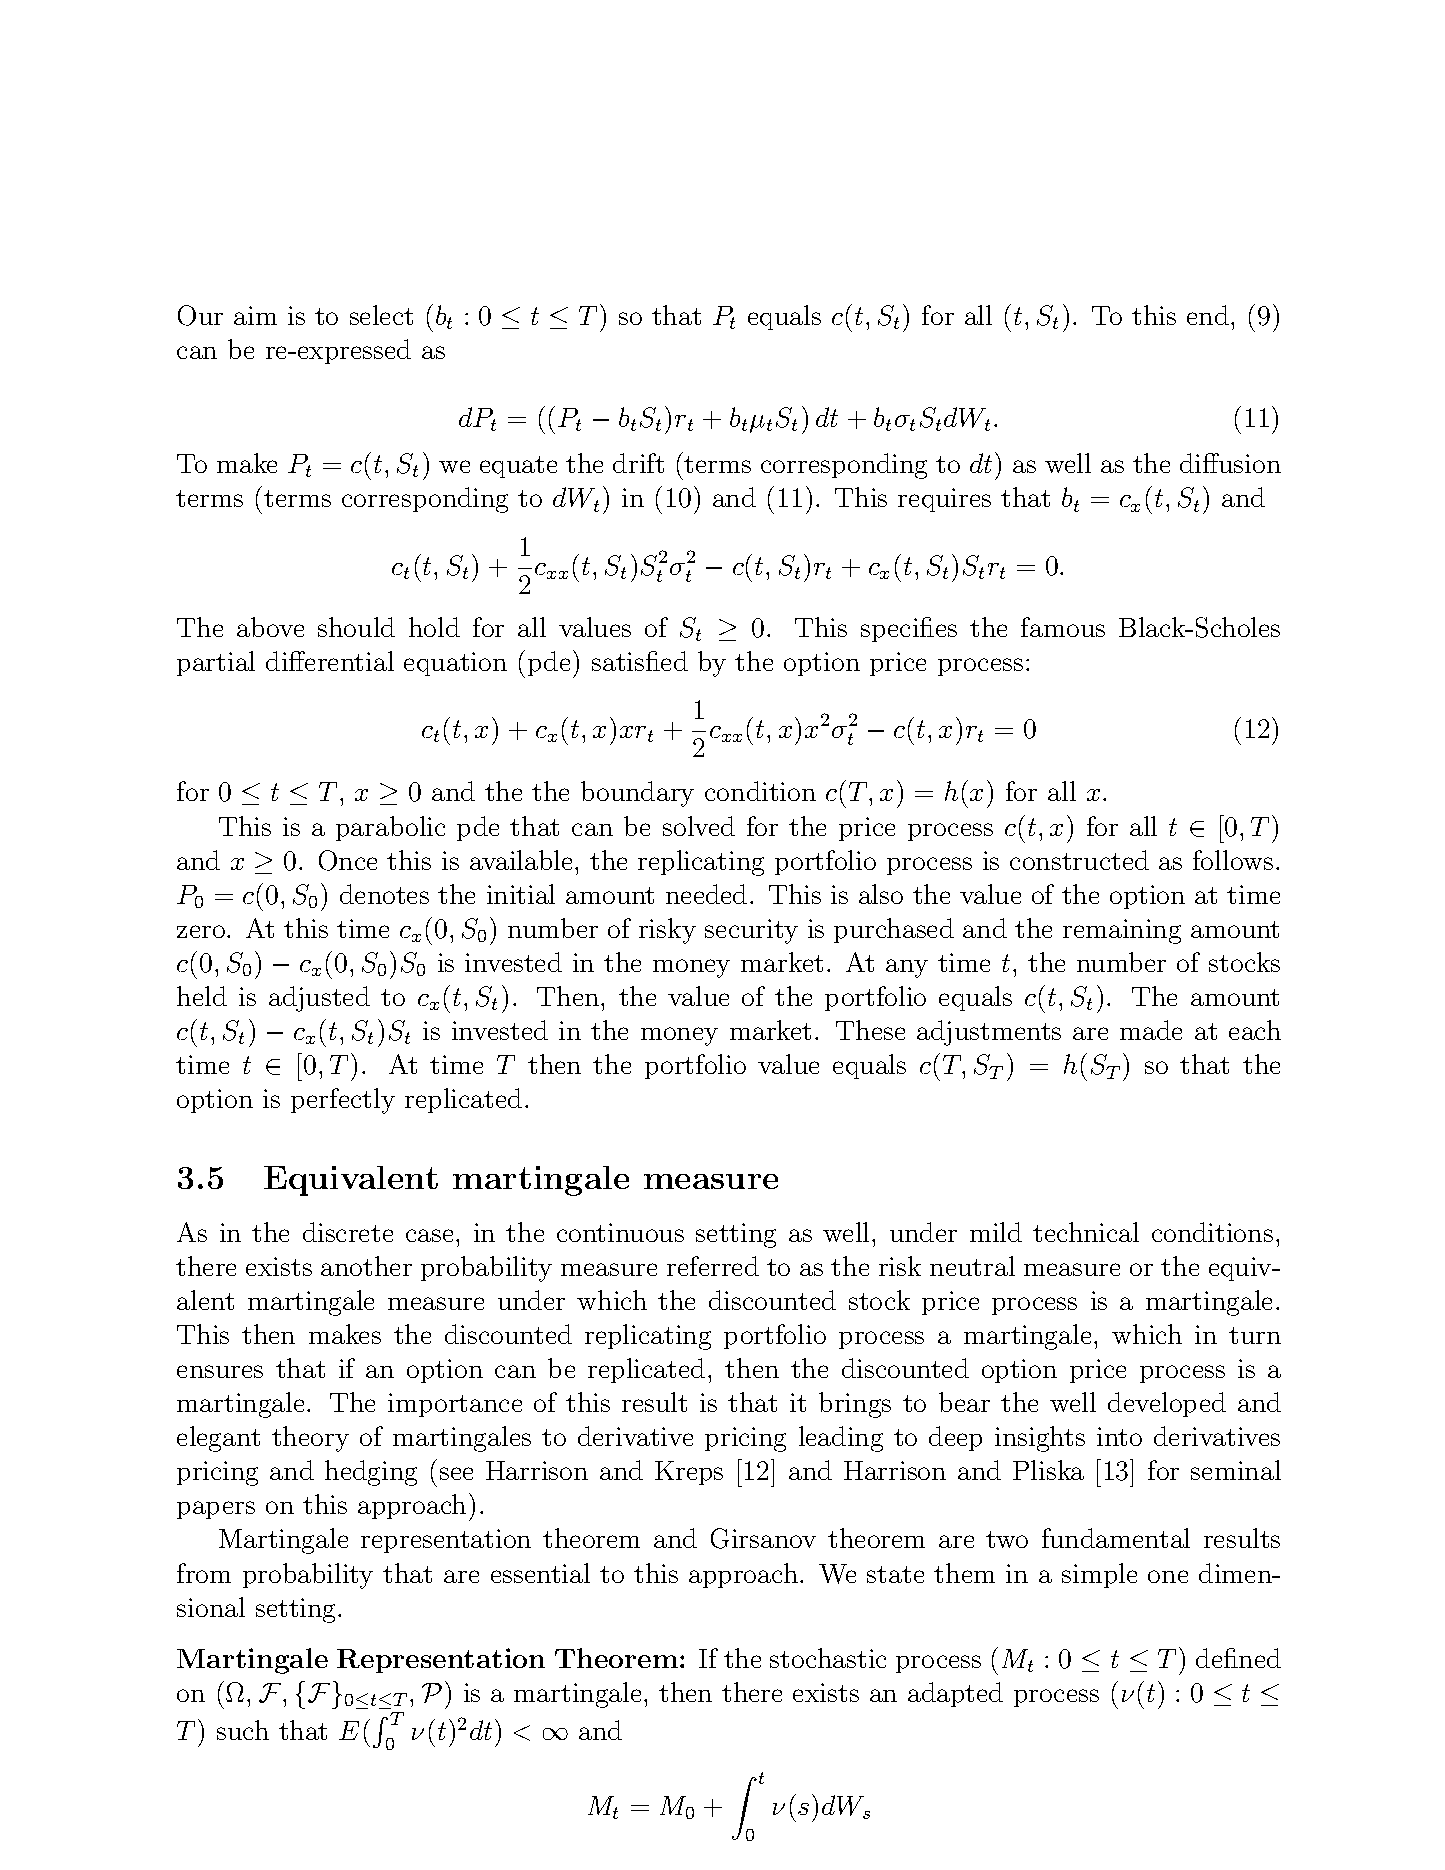  I want to click on defined, so click(1238, 1658).
